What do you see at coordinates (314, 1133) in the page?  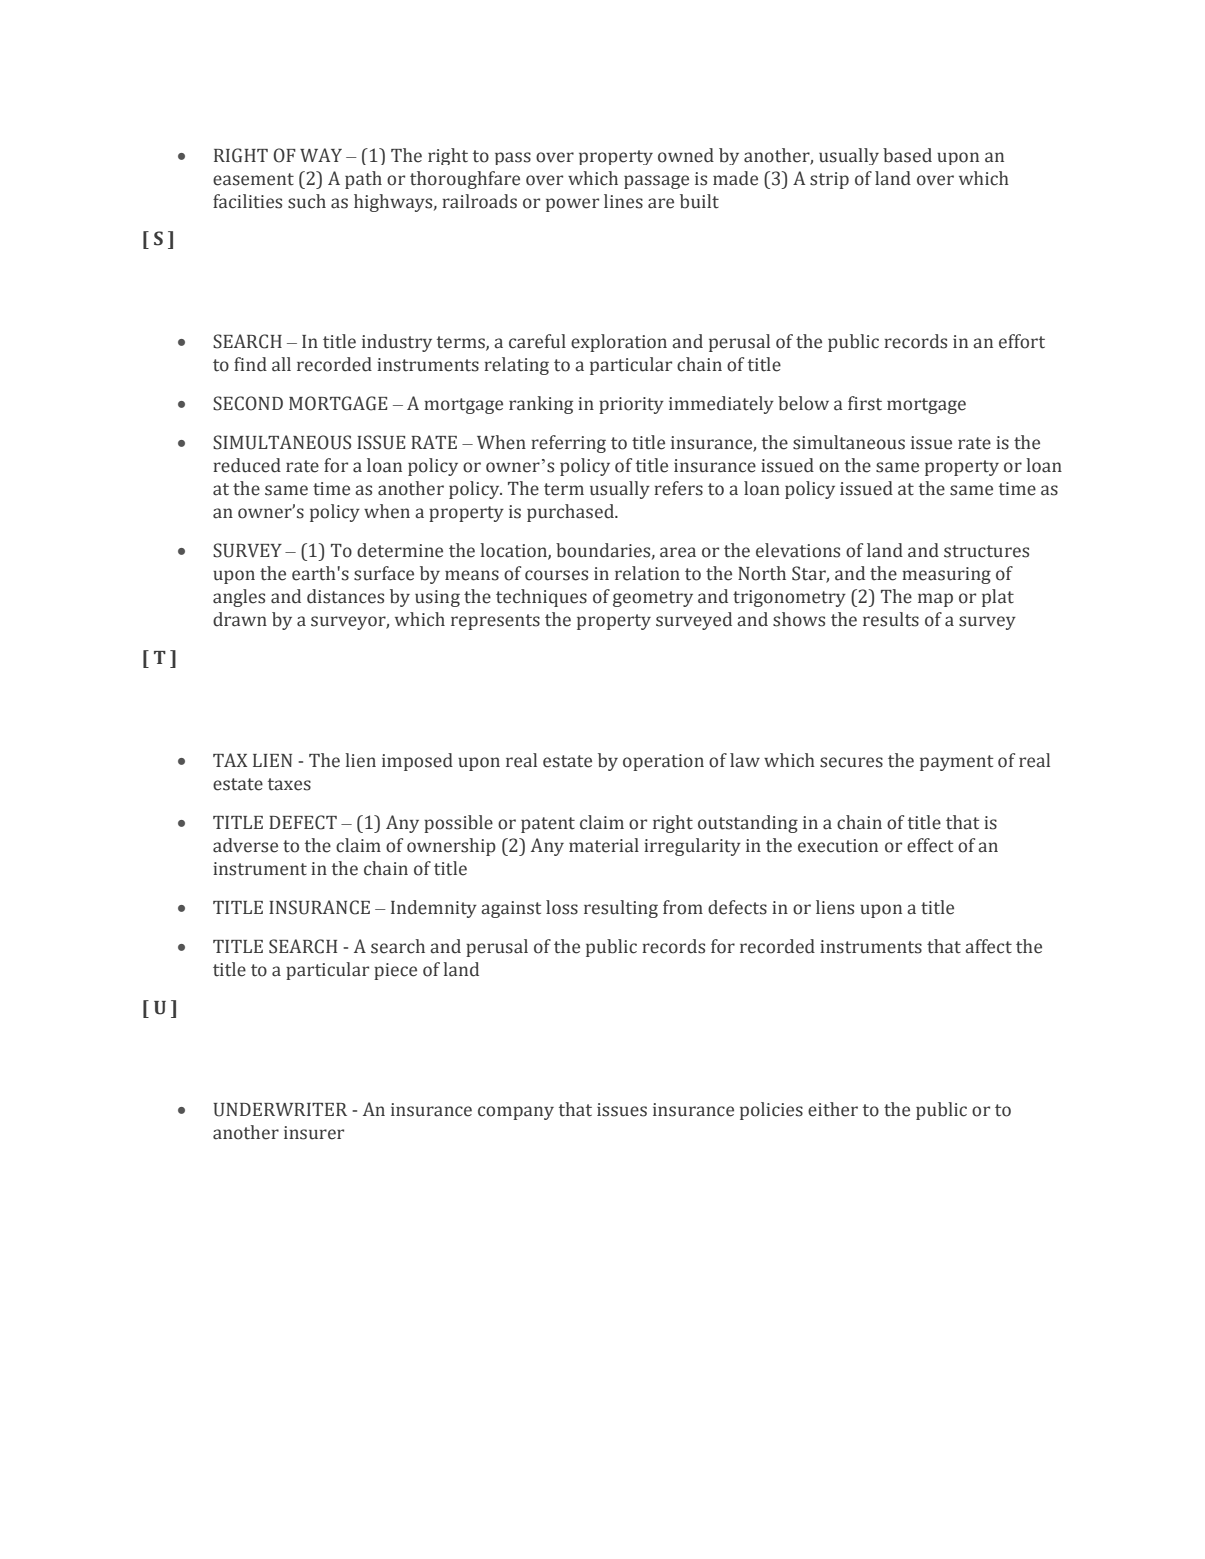 I see `insurer` at bounding box center [314, 1133].
